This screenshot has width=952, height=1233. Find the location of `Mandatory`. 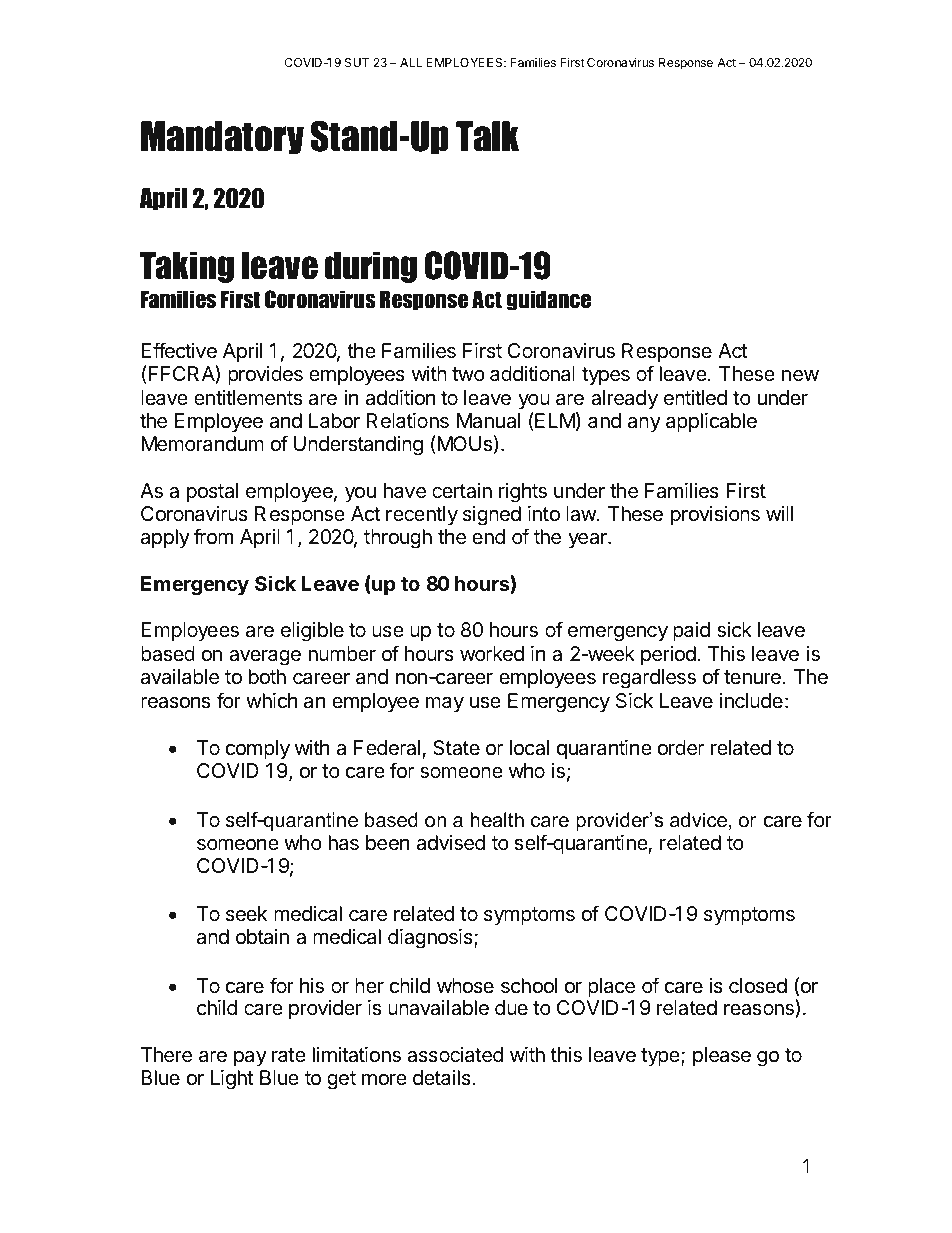

Mandatory is located at coordinates (222, 138).
